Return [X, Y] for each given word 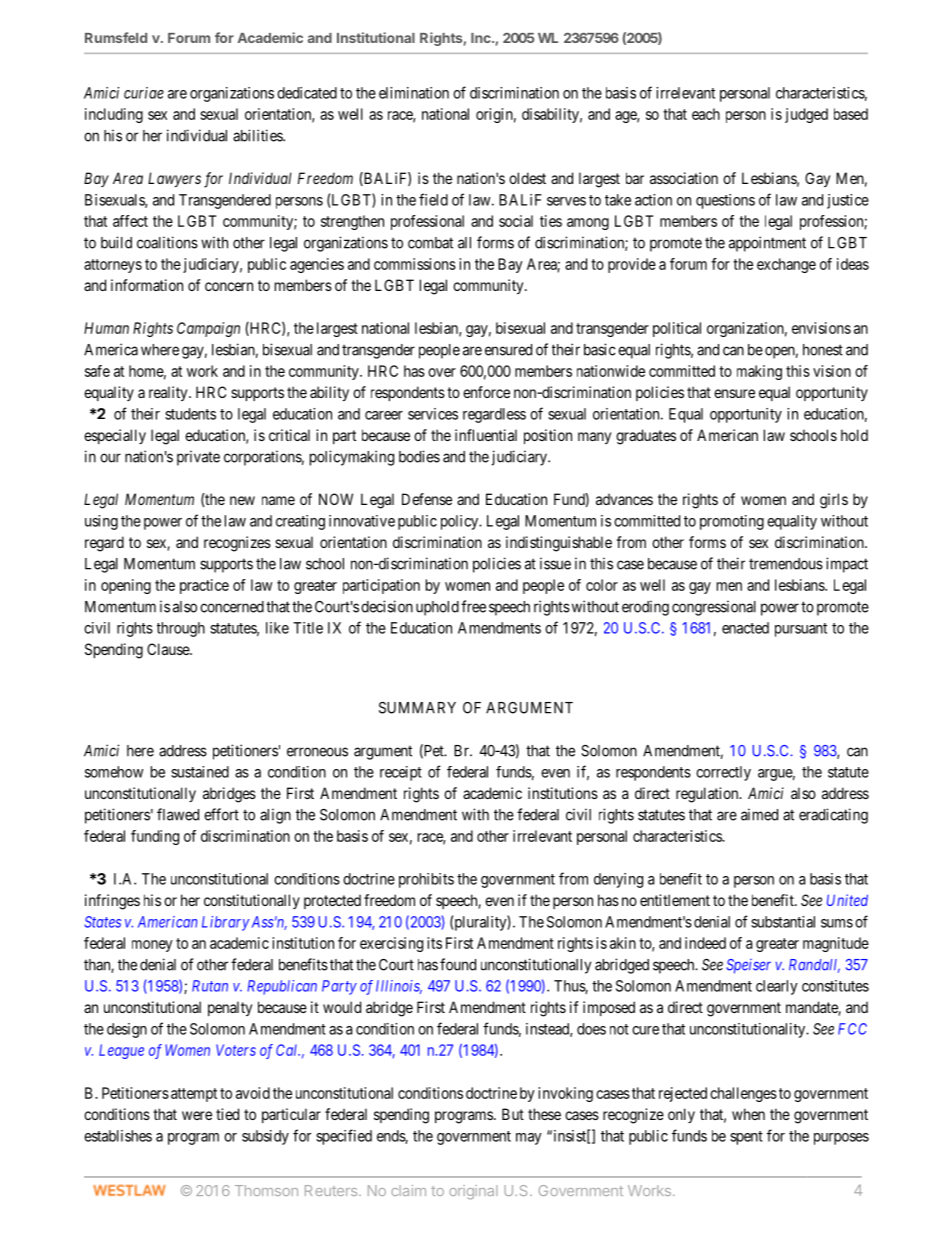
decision [387, 606]
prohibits [426, 880]
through [181, 629]
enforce [486, 392]
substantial [783, 922]
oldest [527, 178]
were [197, 1115]
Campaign [208, 329]
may [529, 1139]
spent [746, 1138]
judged [806, 115]
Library [225, 923]
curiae [144, 93]
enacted [745, 628]
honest [823, 350]
